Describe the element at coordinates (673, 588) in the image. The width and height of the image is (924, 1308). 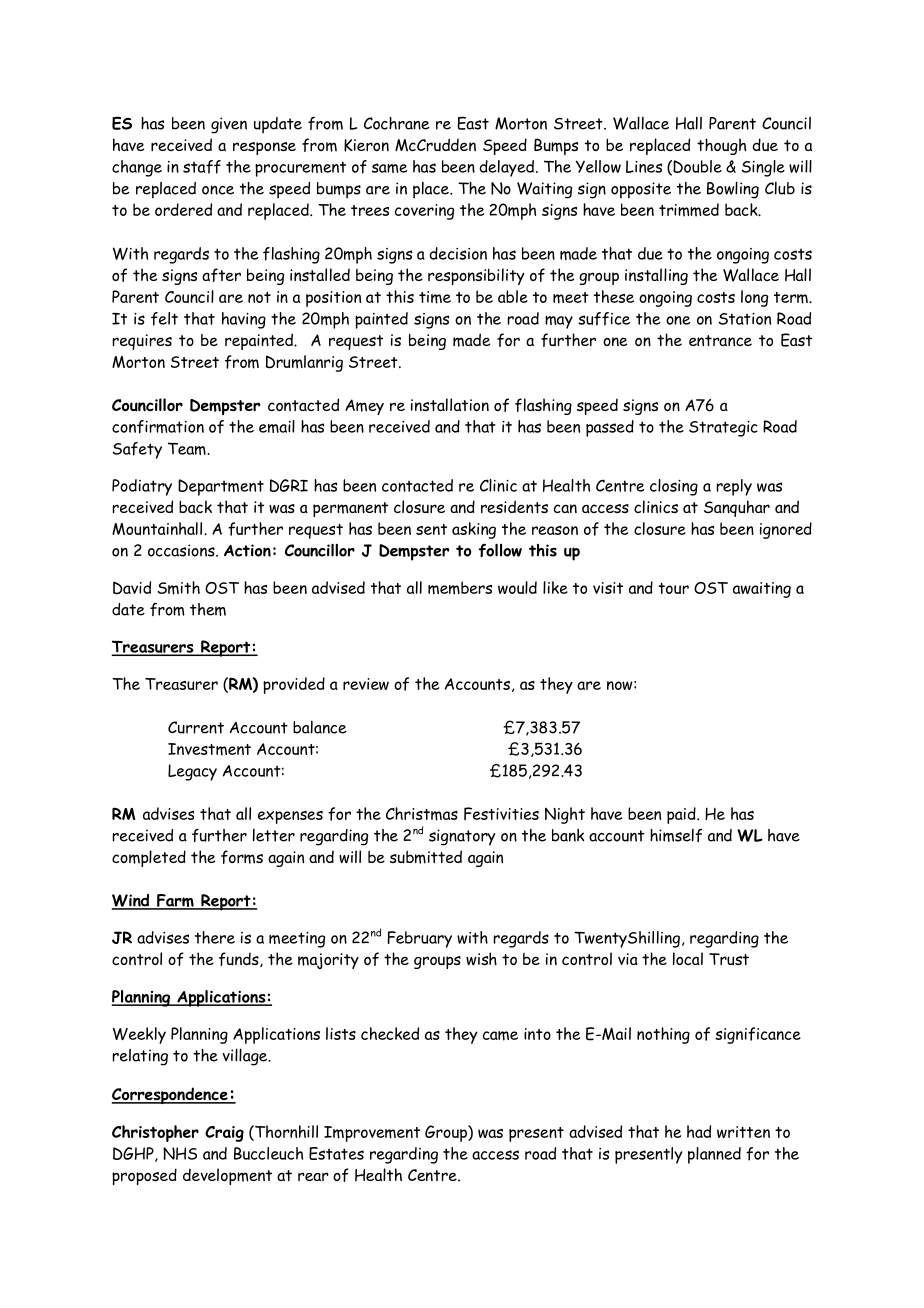
I see `tour` at that location.
